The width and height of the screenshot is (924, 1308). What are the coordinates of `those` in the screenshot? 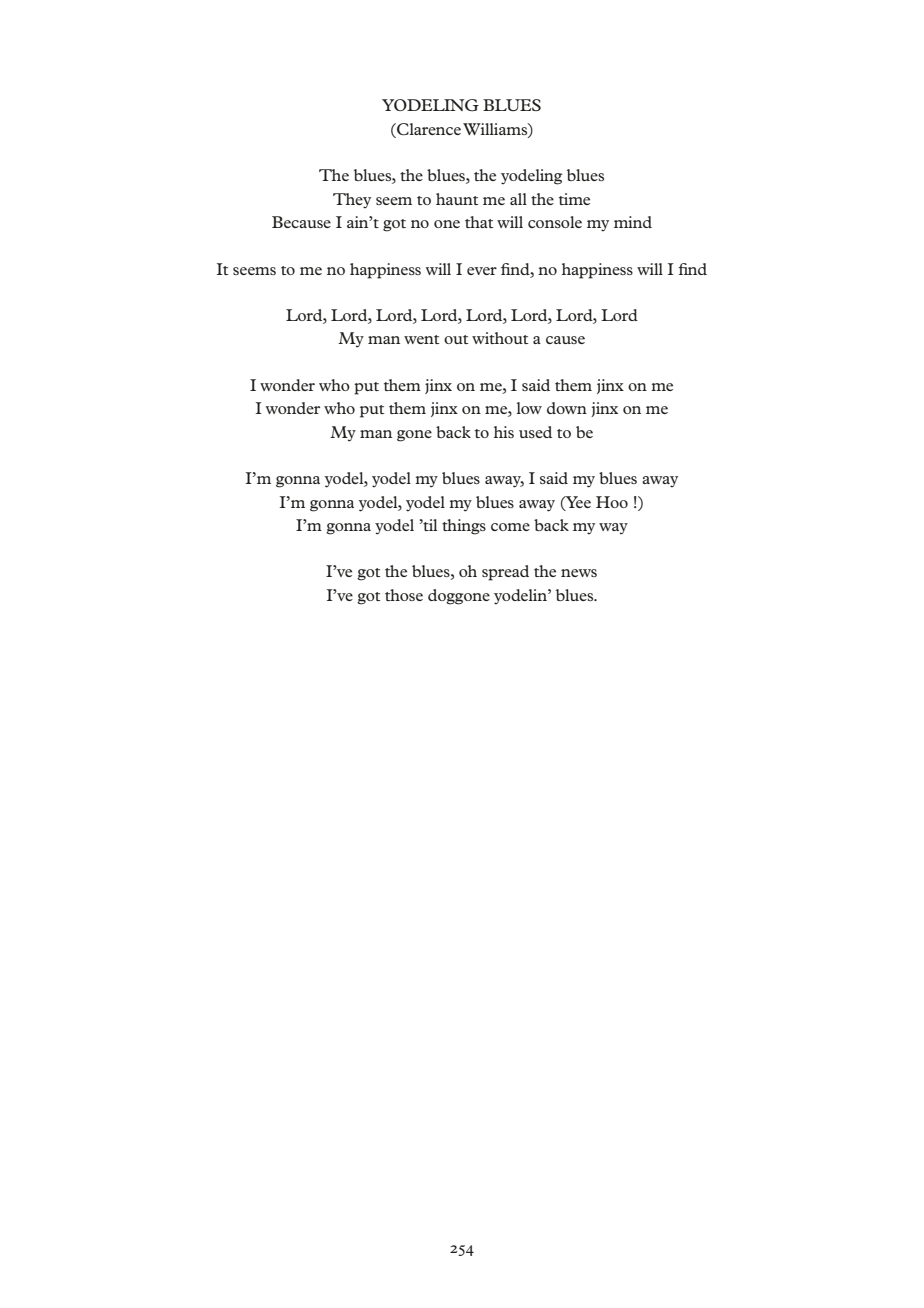 It's located at (404, 595).
